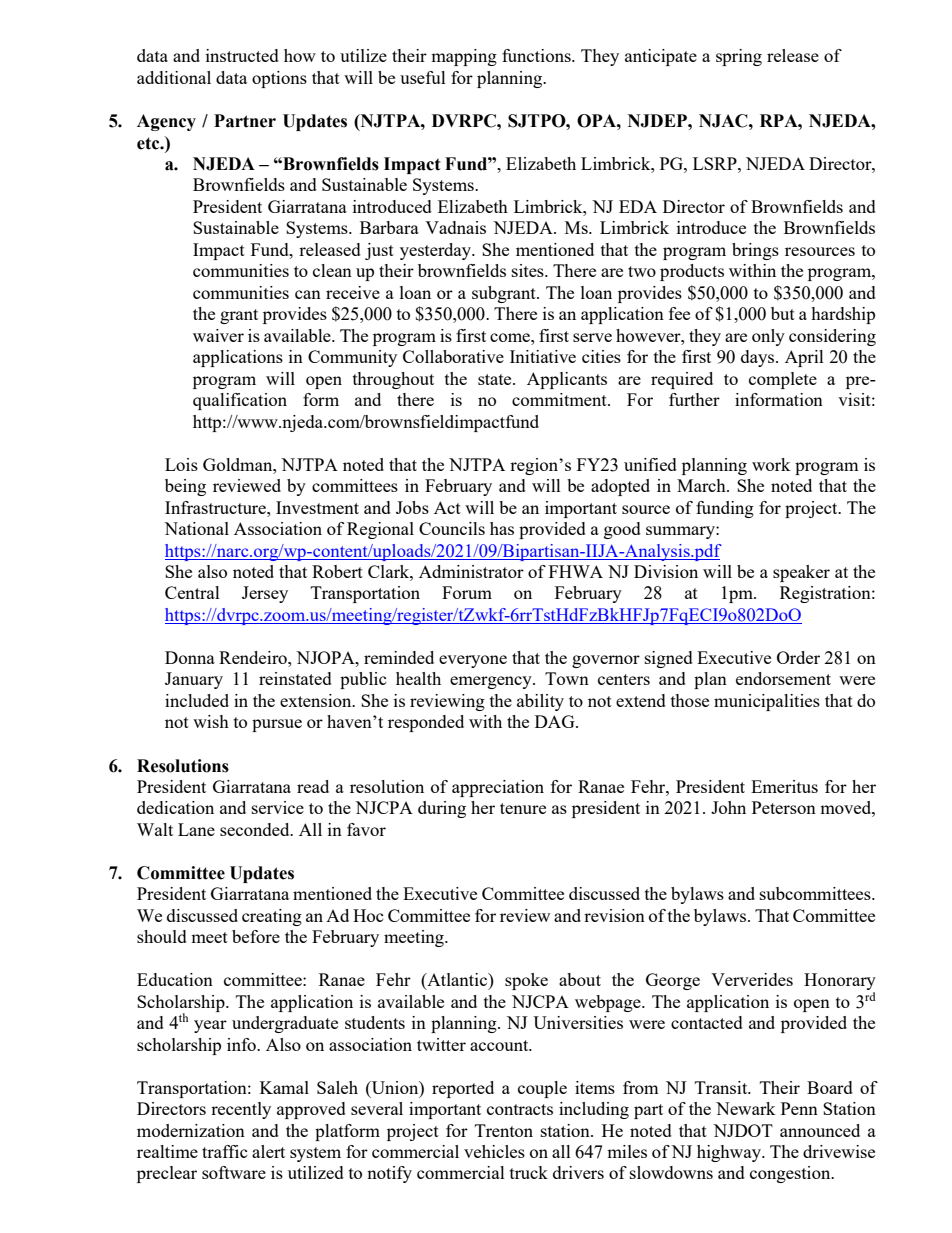  What do you see at coordinates (730, 1153) in the image?
I see `highway` at bounding box center [730, 1153].
